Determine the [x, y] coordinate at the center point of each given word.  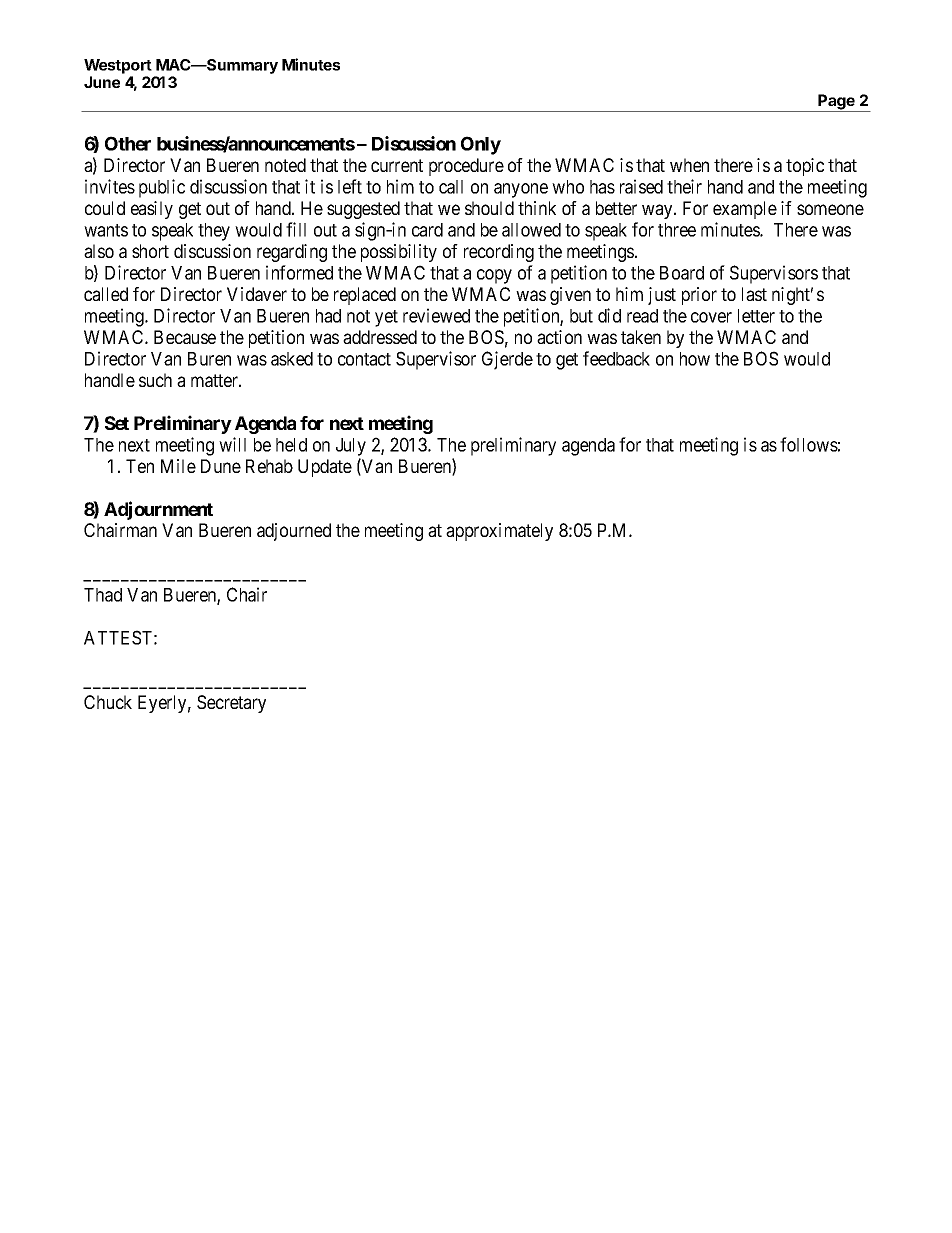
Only [481, 145]
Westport [118, 66]
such [155, 380]
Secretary [231, 704]
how [695, 359]
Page [837, 103]
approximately [499, 532]
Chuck [108, 702]
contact [364, 359]
